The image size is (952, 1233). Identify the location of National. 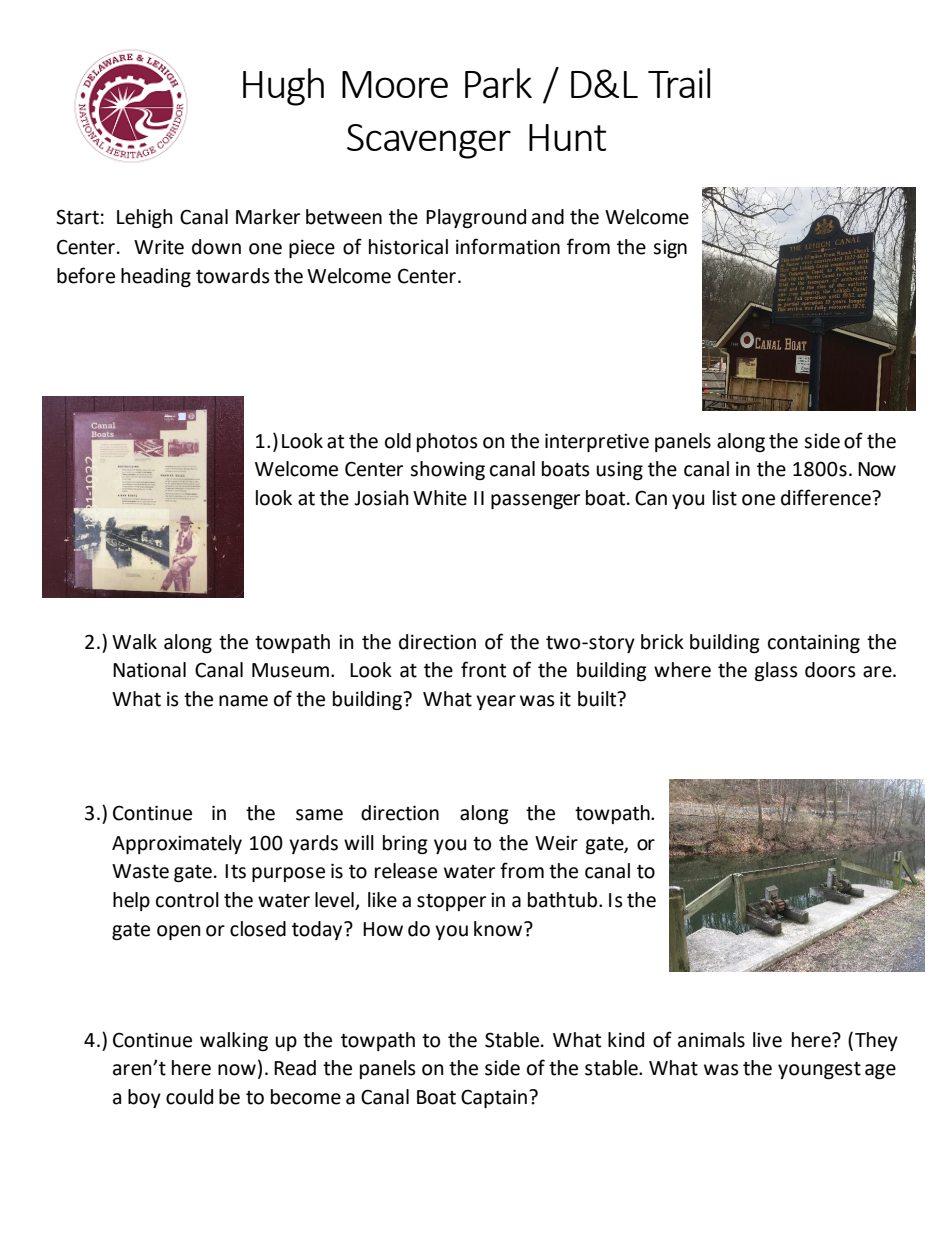
(149, 670).
